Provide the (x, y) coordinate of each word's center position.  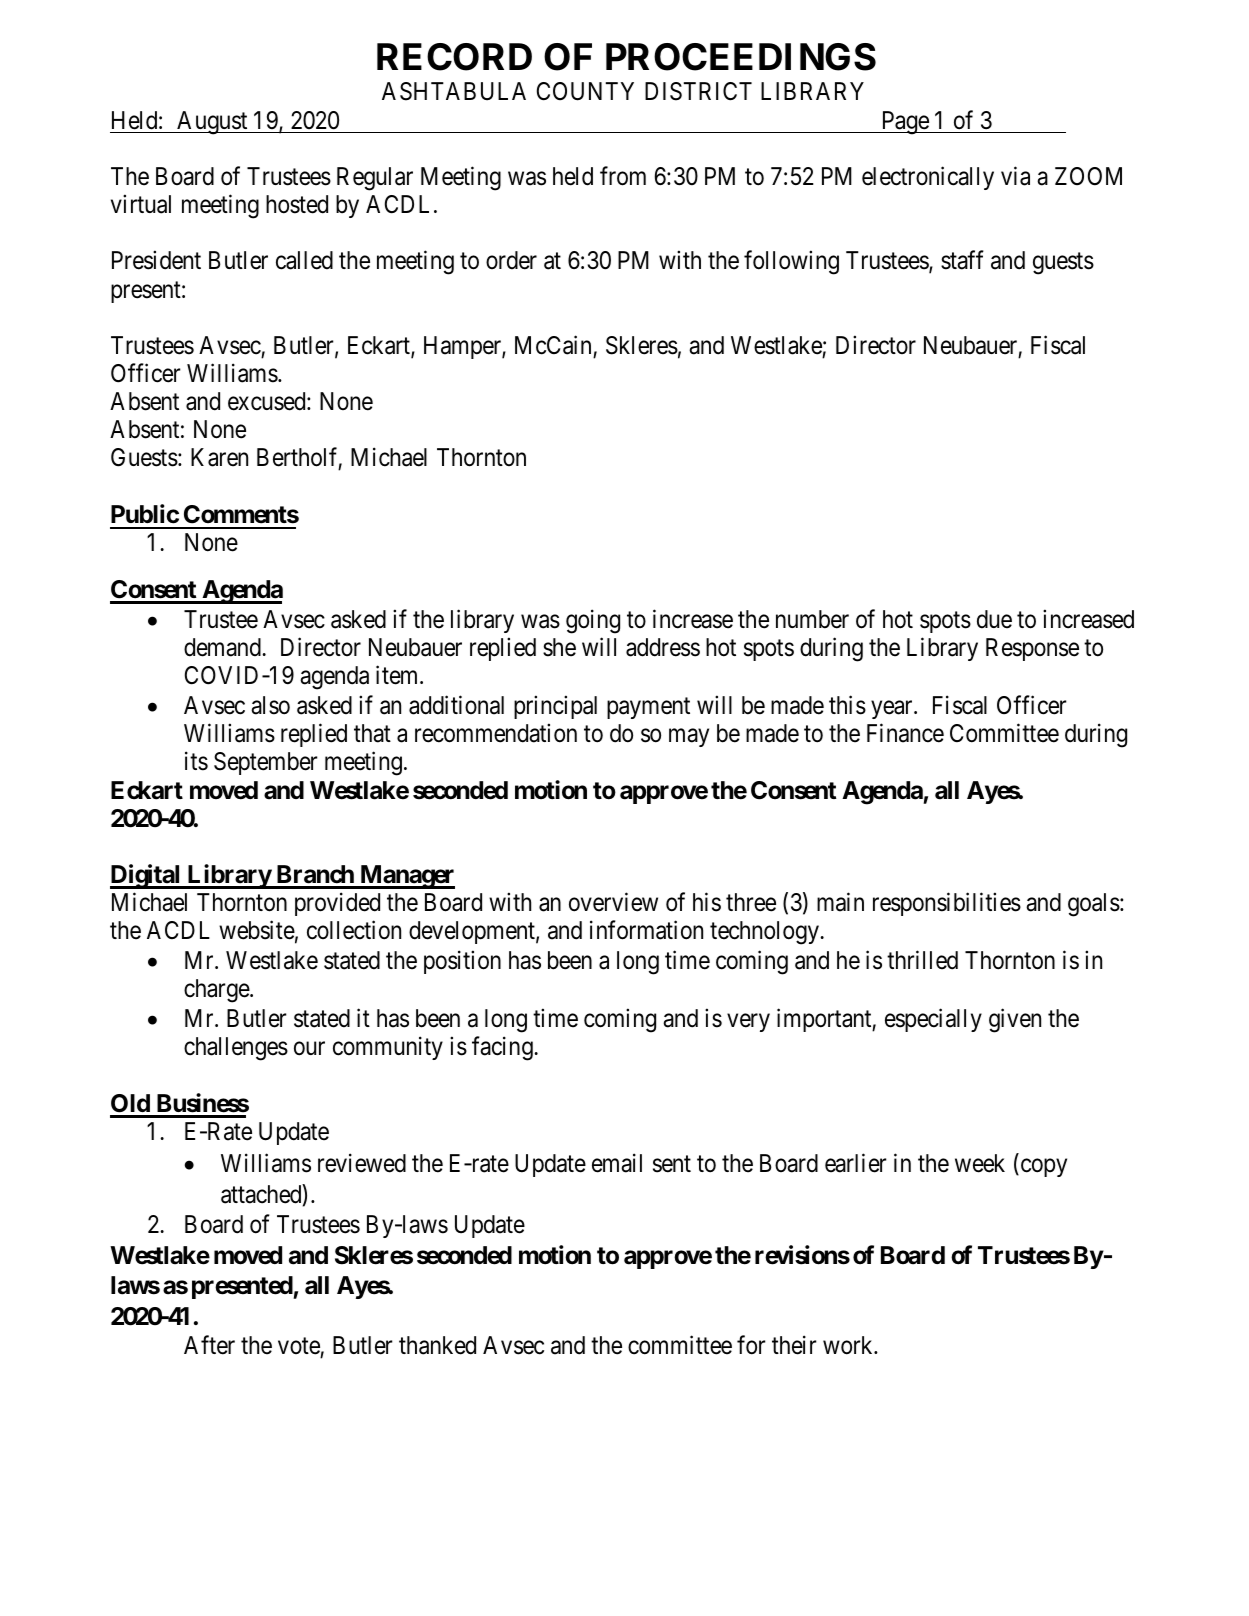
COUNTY (585, 91)
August (212, 123)
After (209, 1345)
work (849, 1345)
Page (904, 123)
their (794, 1345)
